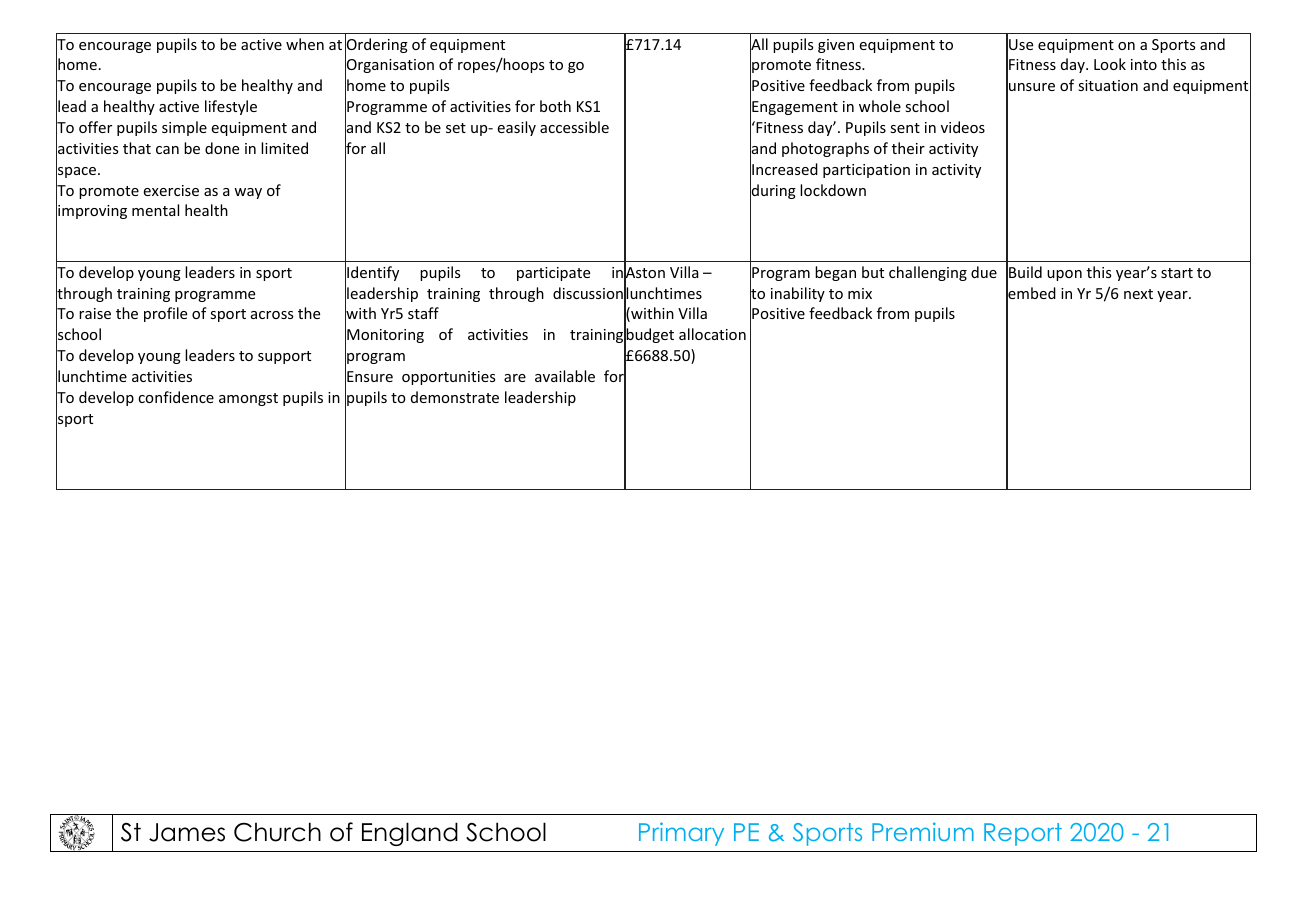 The width and height of the screenshot is (1307, 924). Describe the element at coordinates (187, 832) in the screenshot. I see `James` at that location.
